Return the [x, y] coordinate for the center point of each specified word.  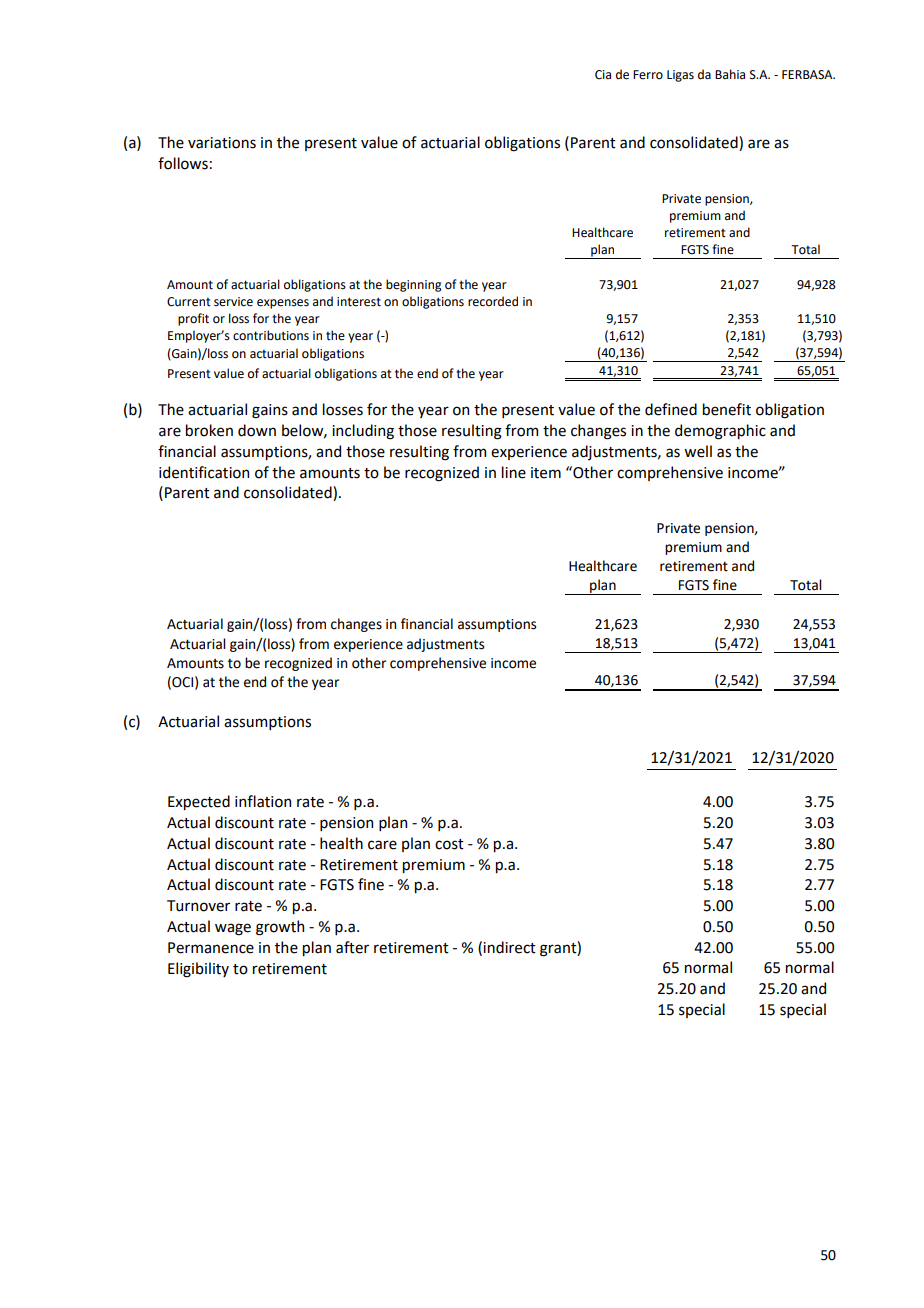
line [514, 472]
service [233, 302]
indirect [509, 947]
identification [204, 472]
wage [233, 929]
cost [449, 844]
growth [280, 928]
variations [222, 143]
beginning [414, 285]
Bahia [730, 74]
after [352, 947]
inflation [263, 801]
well [698, 451]
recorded [493, 301]
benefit [727, 409]
